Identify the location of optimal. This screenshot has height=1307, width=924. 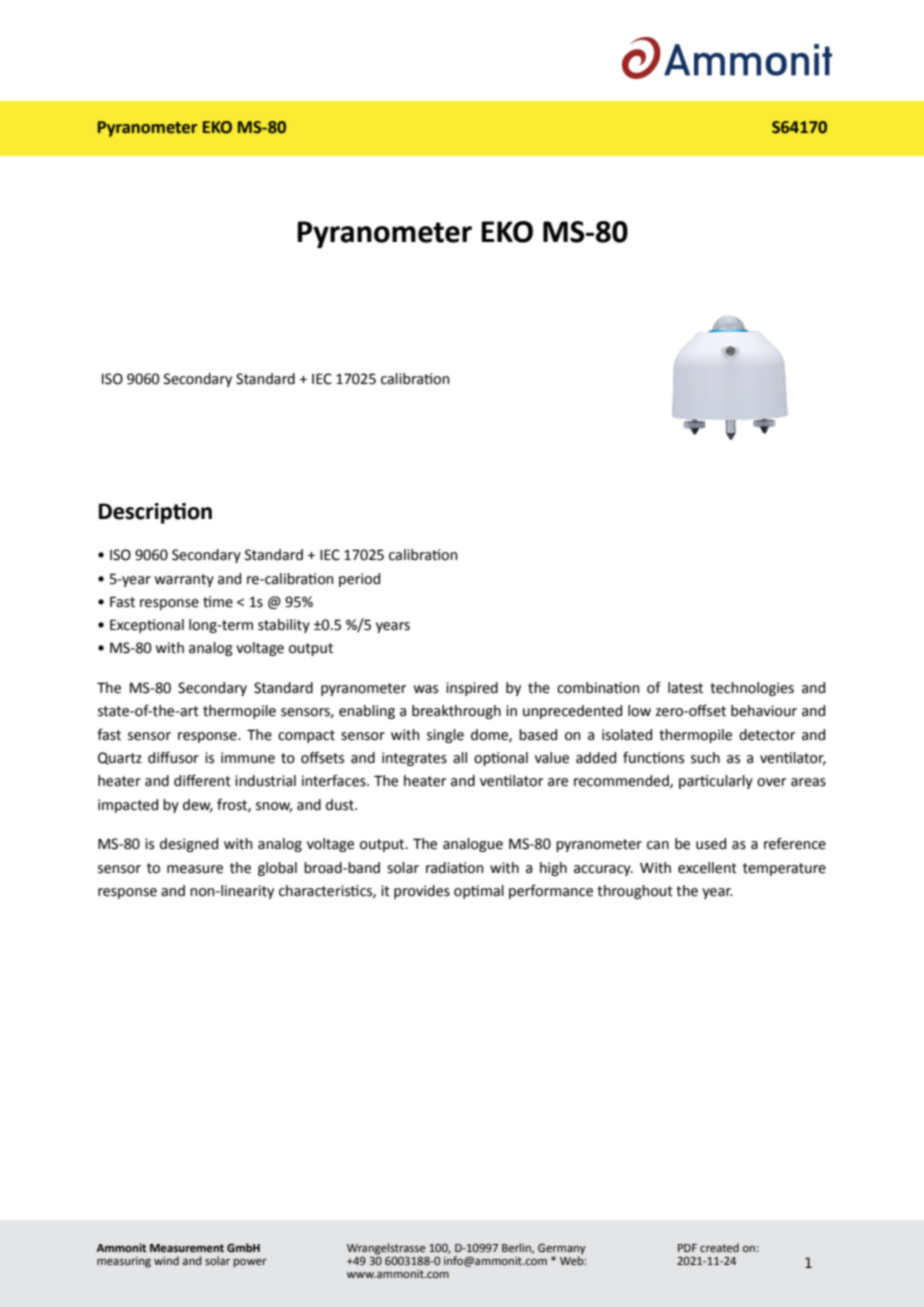
(479, 892).
